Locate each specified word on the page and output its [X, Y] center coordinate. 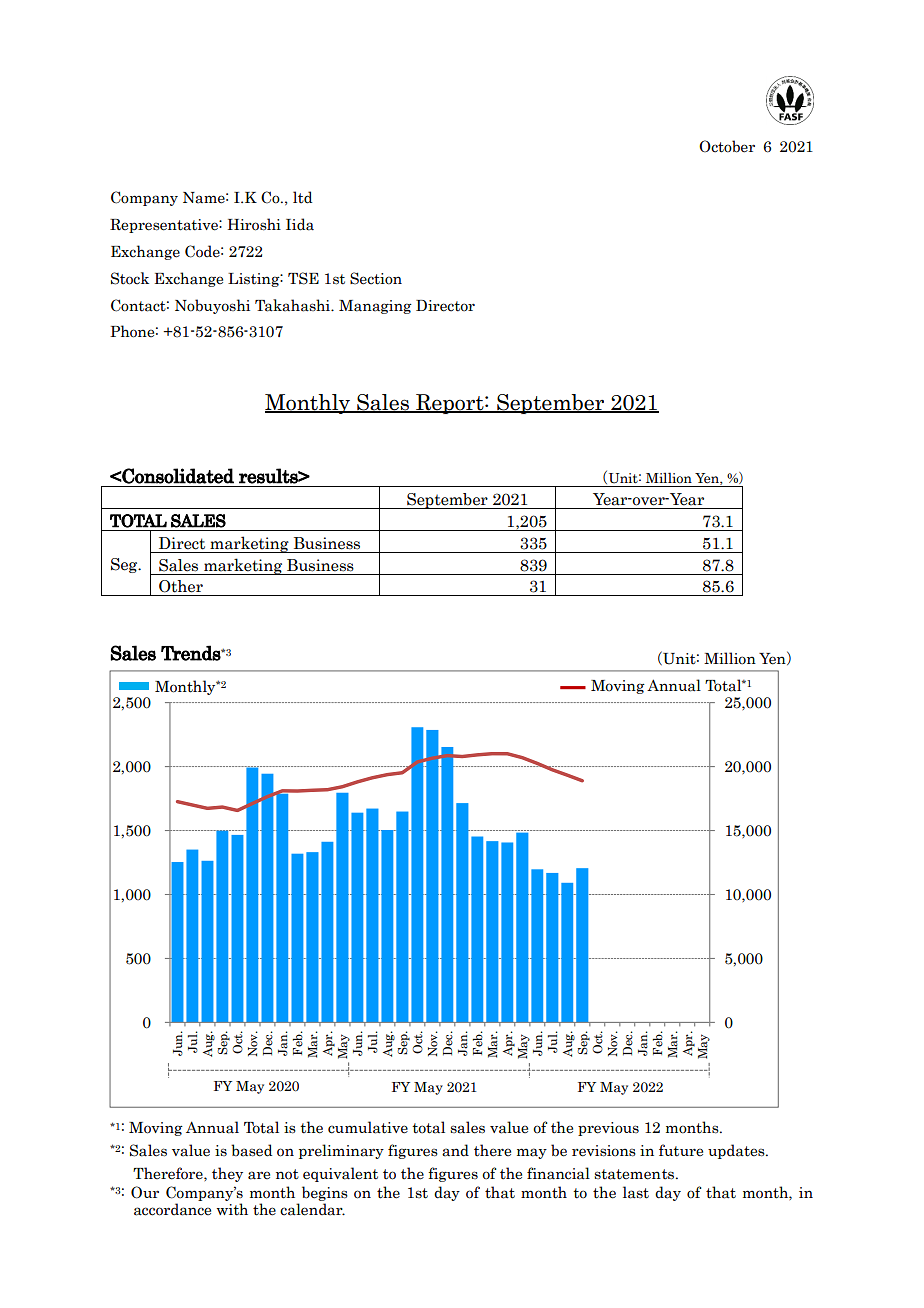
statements [635, 1174]
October [727, 146]
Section [376, 278]
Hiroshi [254, 224]
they [227, 1174]
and [455, 1150]
